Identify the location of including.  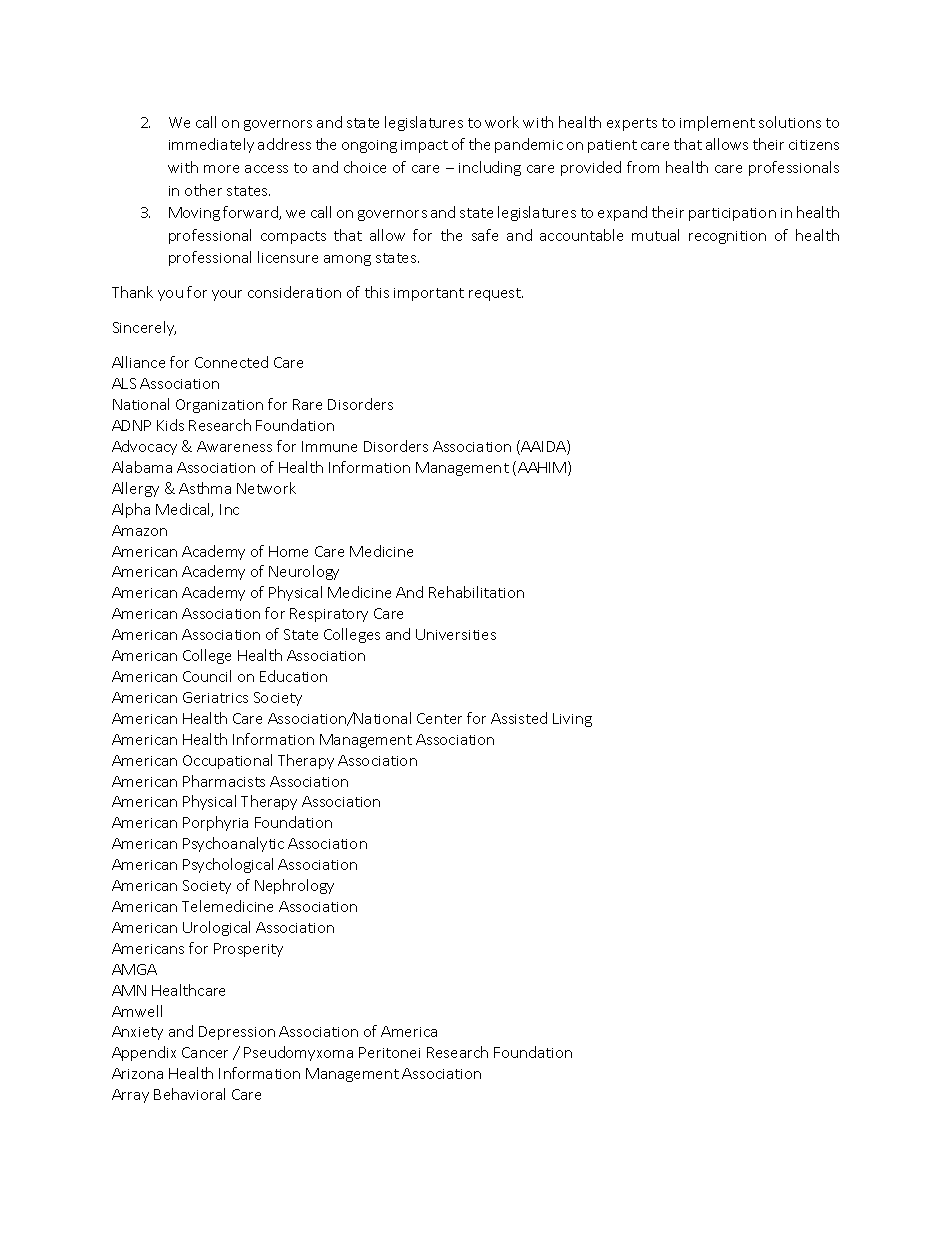
(490, 168).
